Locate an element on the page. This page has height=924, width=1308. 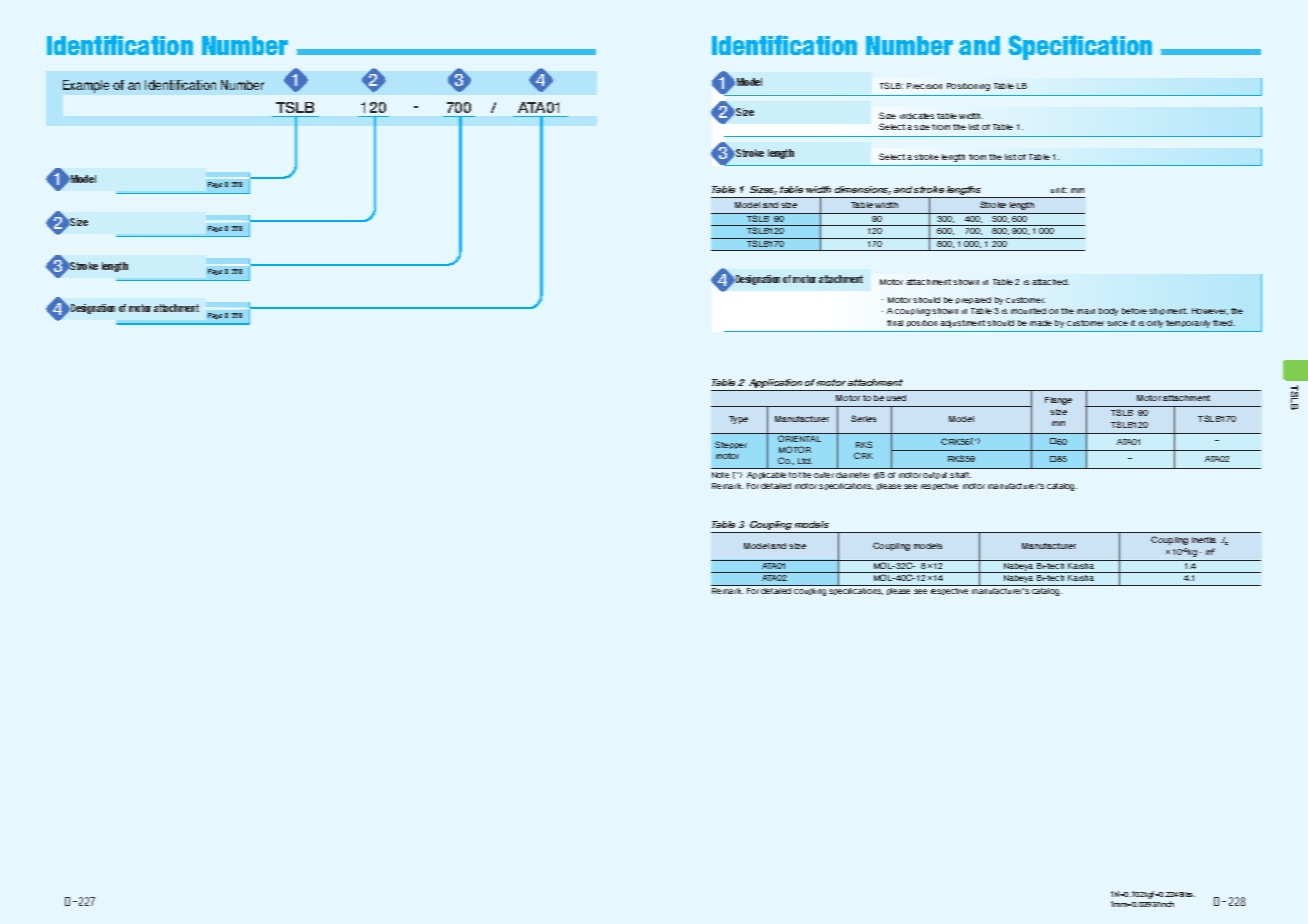
adjustment is located at coordinates (962, 324).
